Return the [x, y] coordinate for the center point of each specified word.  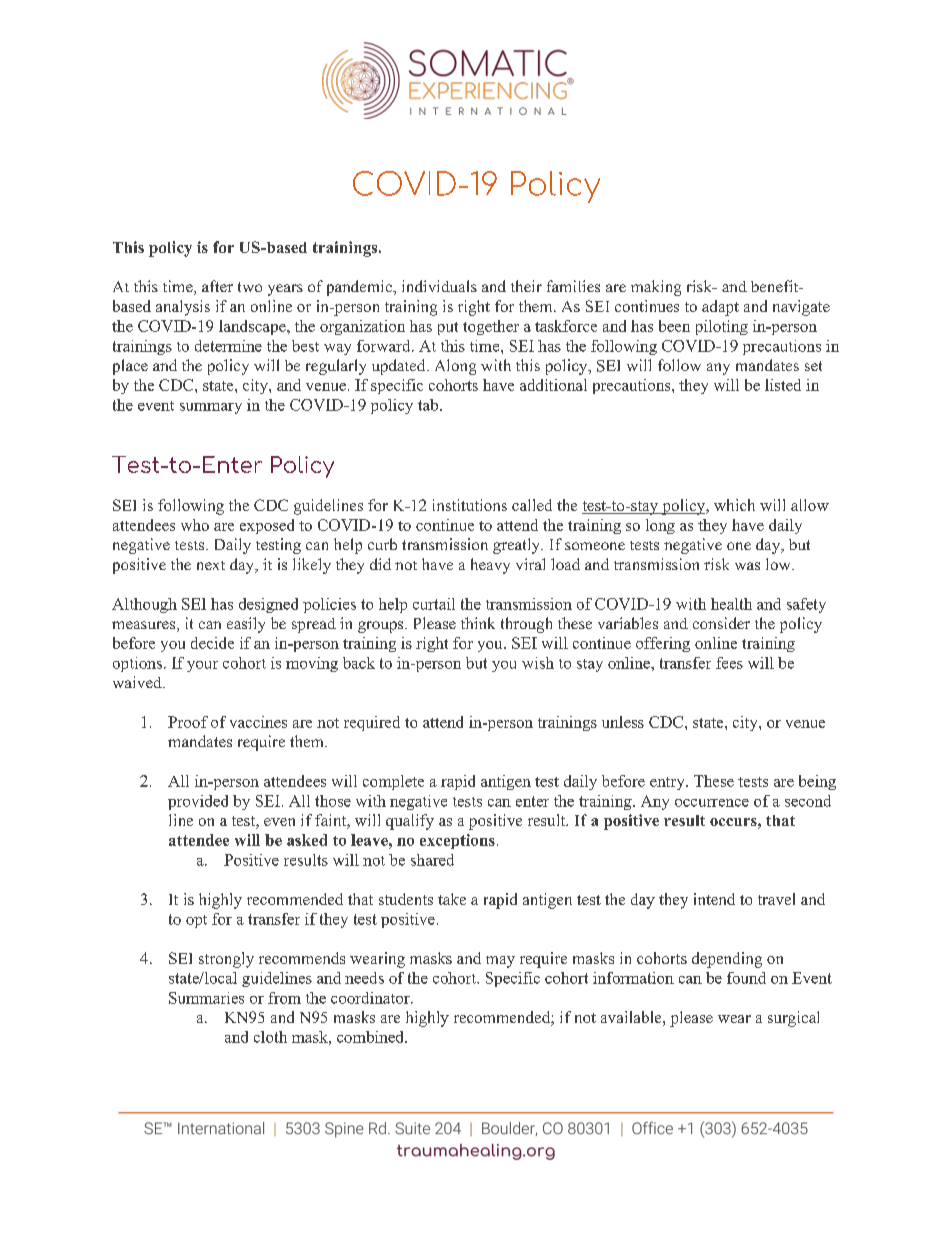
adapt [720, 308]
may [500, 962]
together [491, 327]
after [217, 286]
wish [538, 663]
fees [729, 663]
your [202, 666]
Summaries [206, 998]
